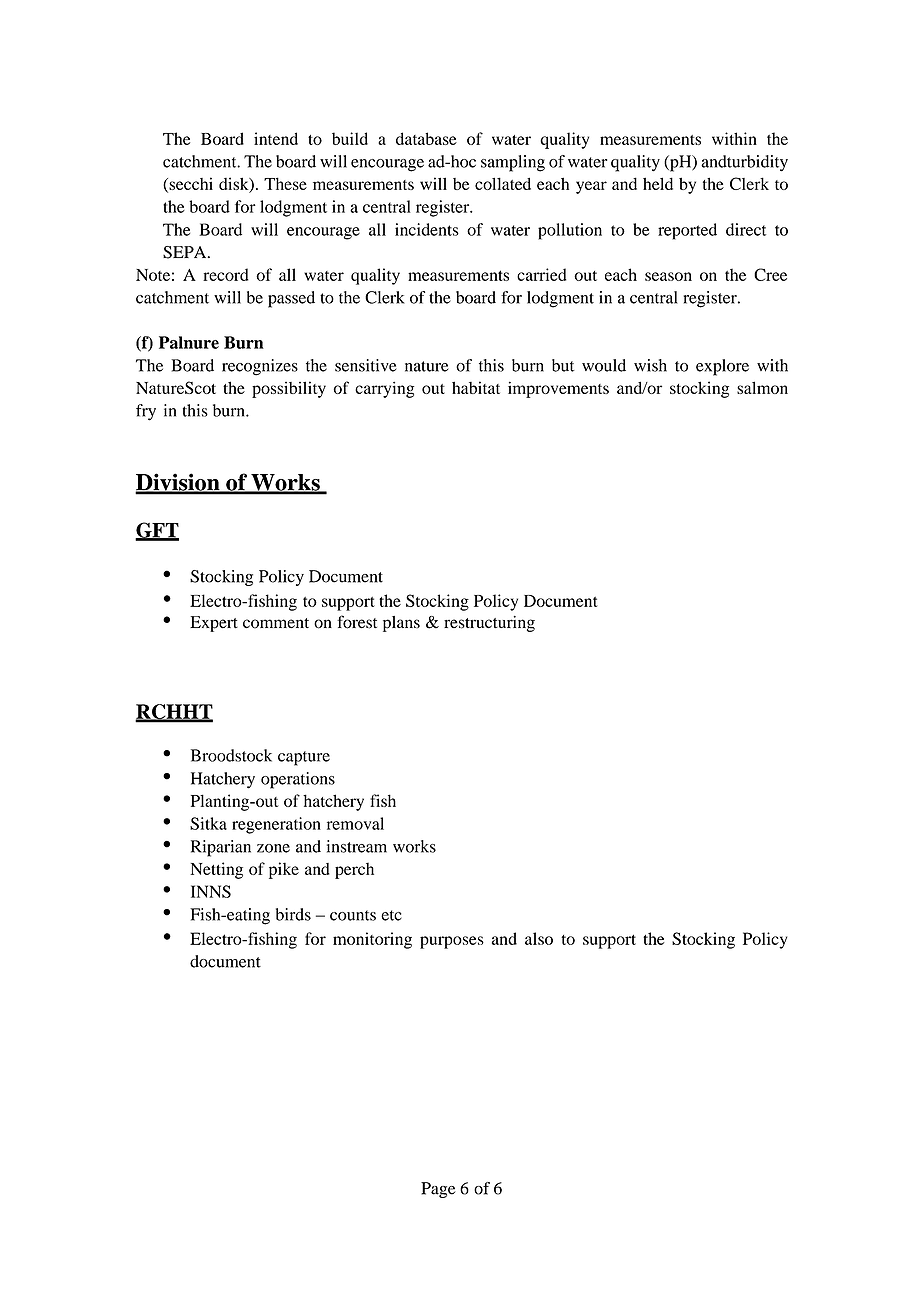  I want to click on also, so click(539, 938).
